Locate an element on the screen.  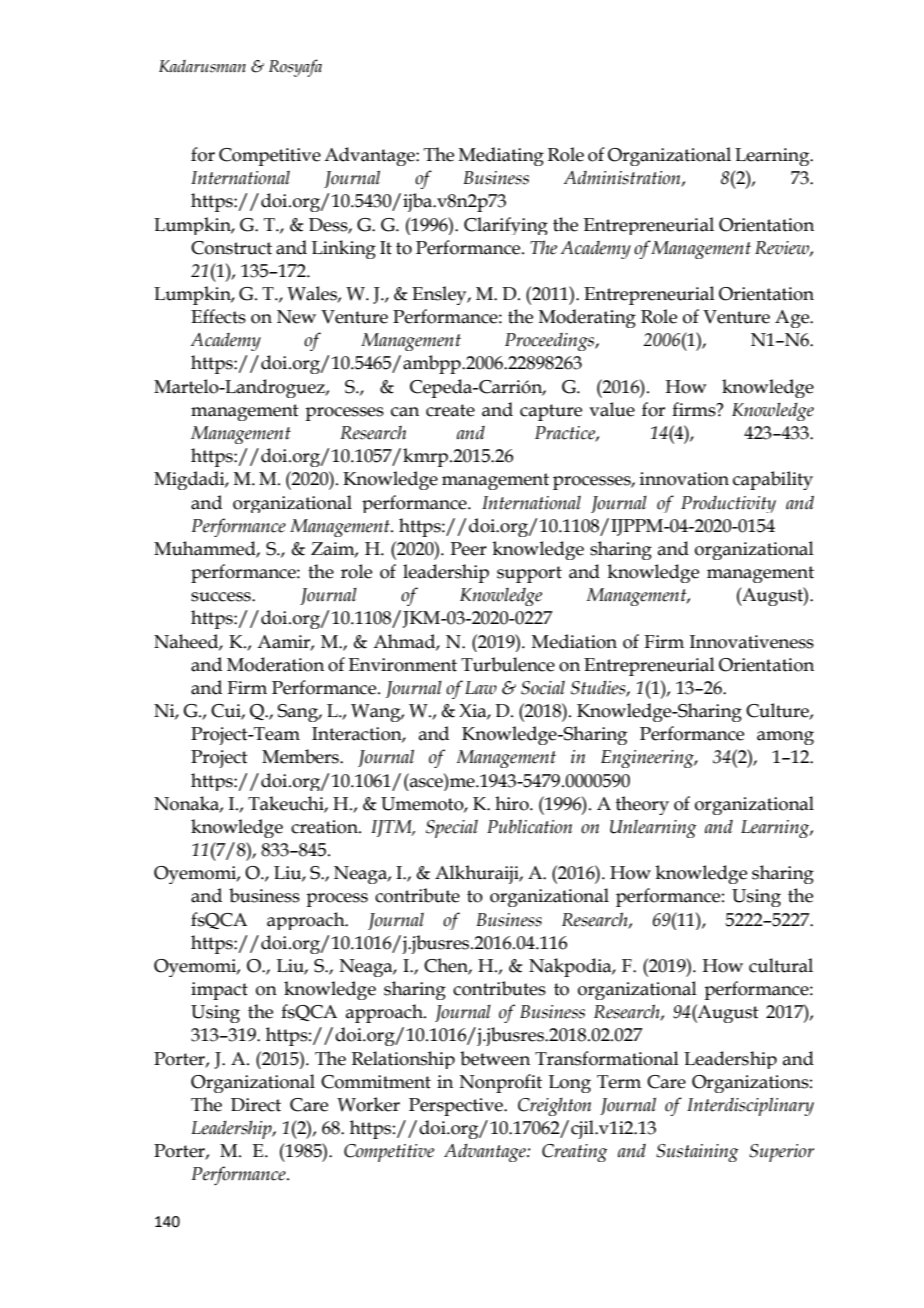
Moderating is located at coordinates (587, 318).
